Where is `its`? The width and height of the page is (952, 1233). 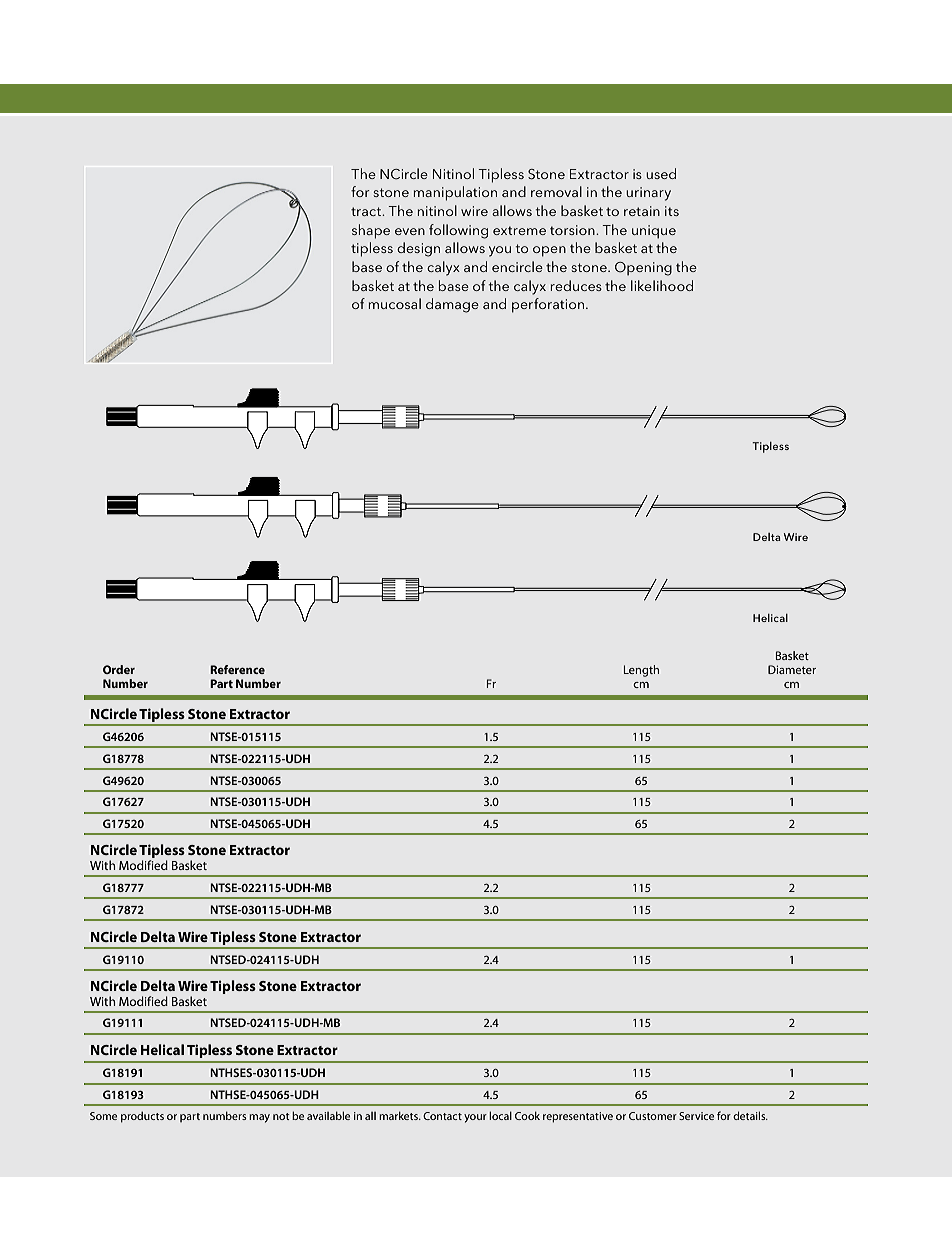 its is located at coordinates (672, 211).
